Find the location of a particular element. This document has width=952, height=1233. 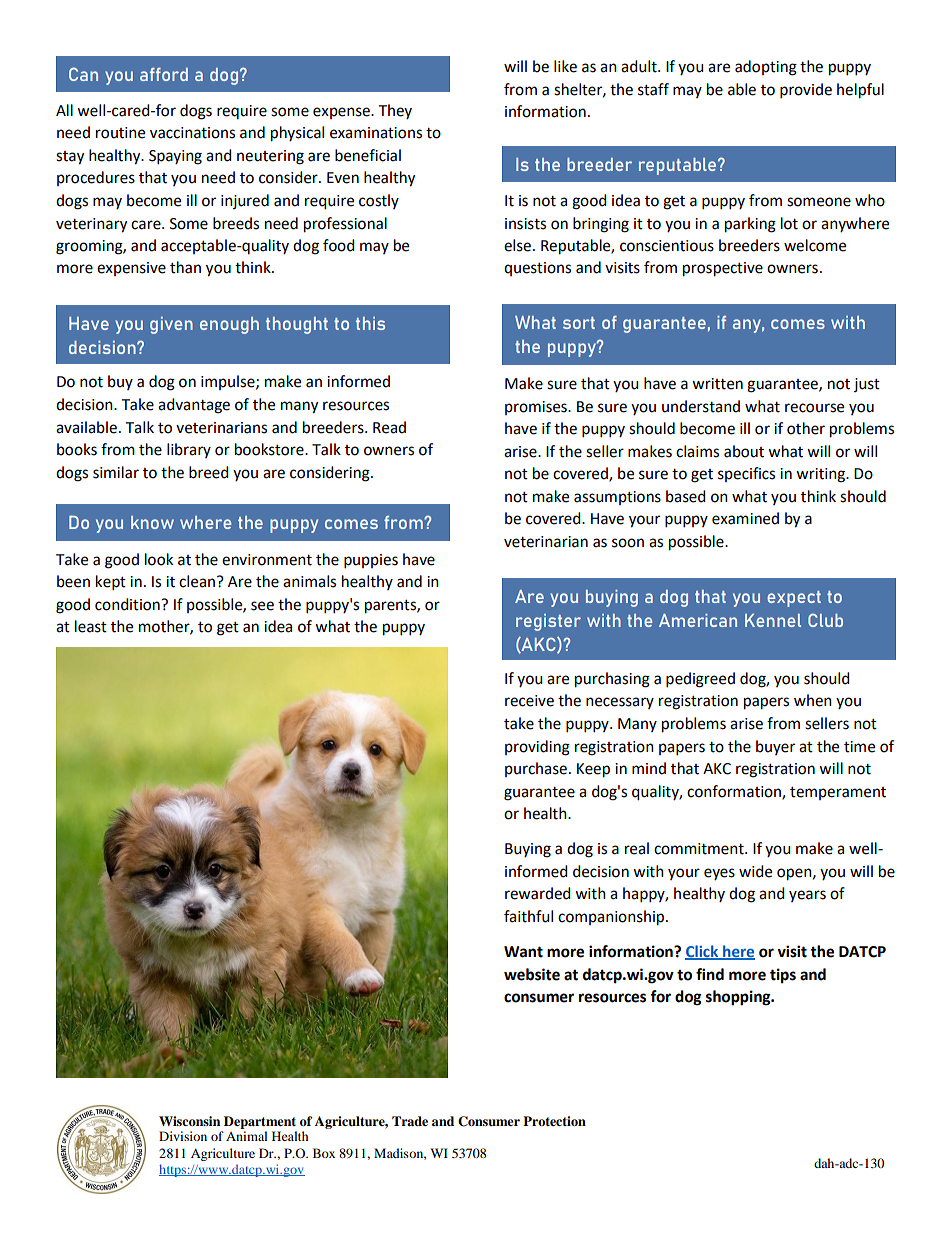

receive is located at coordinates (529, 701).
